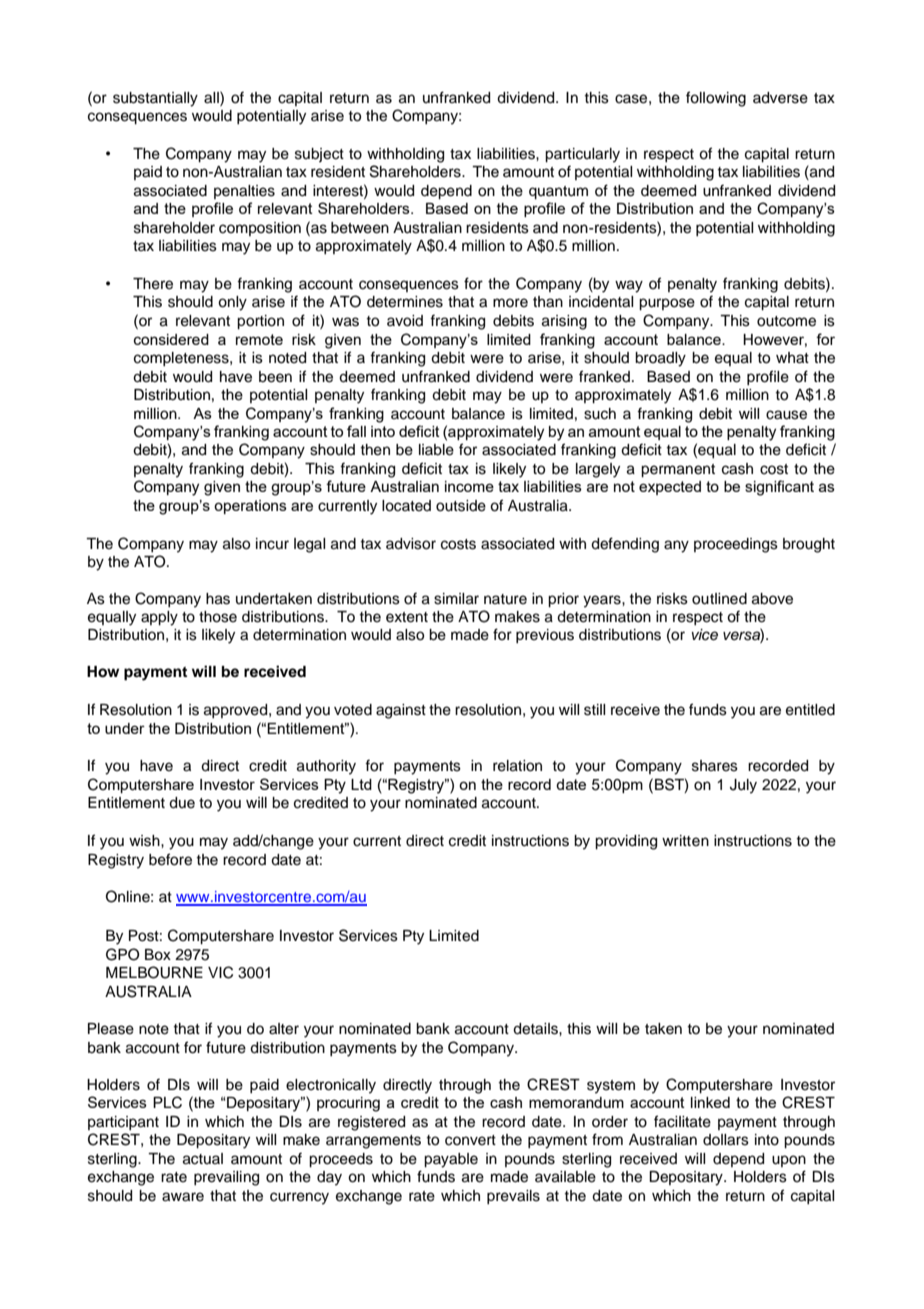  Describe the element at coordinates (726, 1140) in the screenshot. I see `dollars` at that location.
